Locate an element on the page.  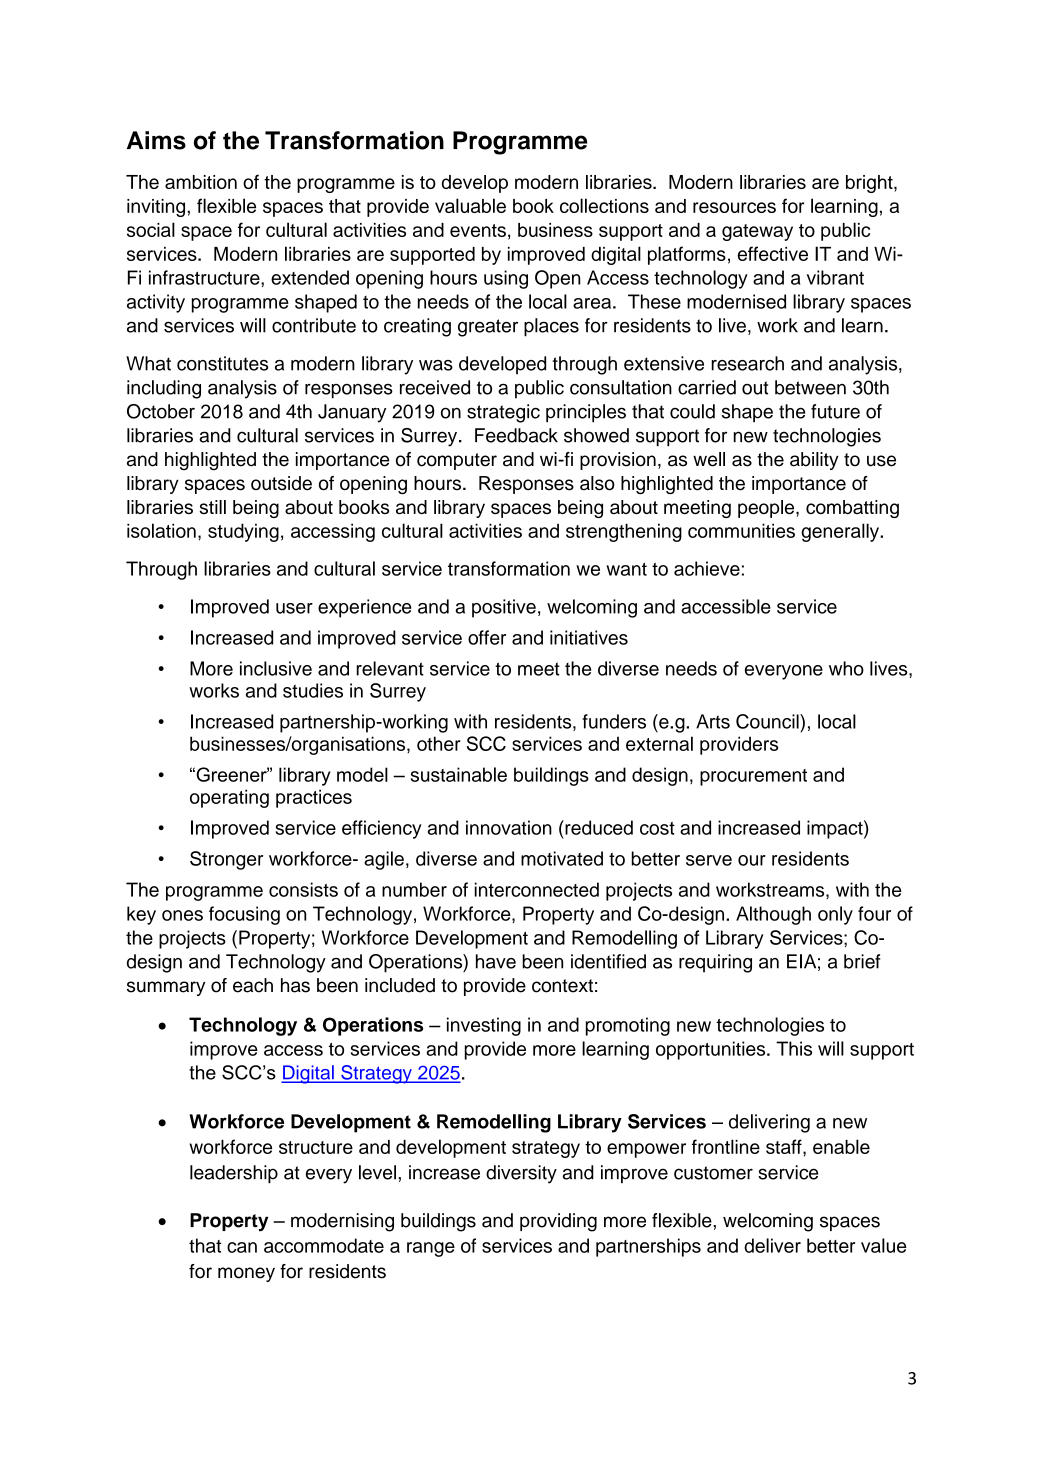
brief is located at coordinates (862, 961).
